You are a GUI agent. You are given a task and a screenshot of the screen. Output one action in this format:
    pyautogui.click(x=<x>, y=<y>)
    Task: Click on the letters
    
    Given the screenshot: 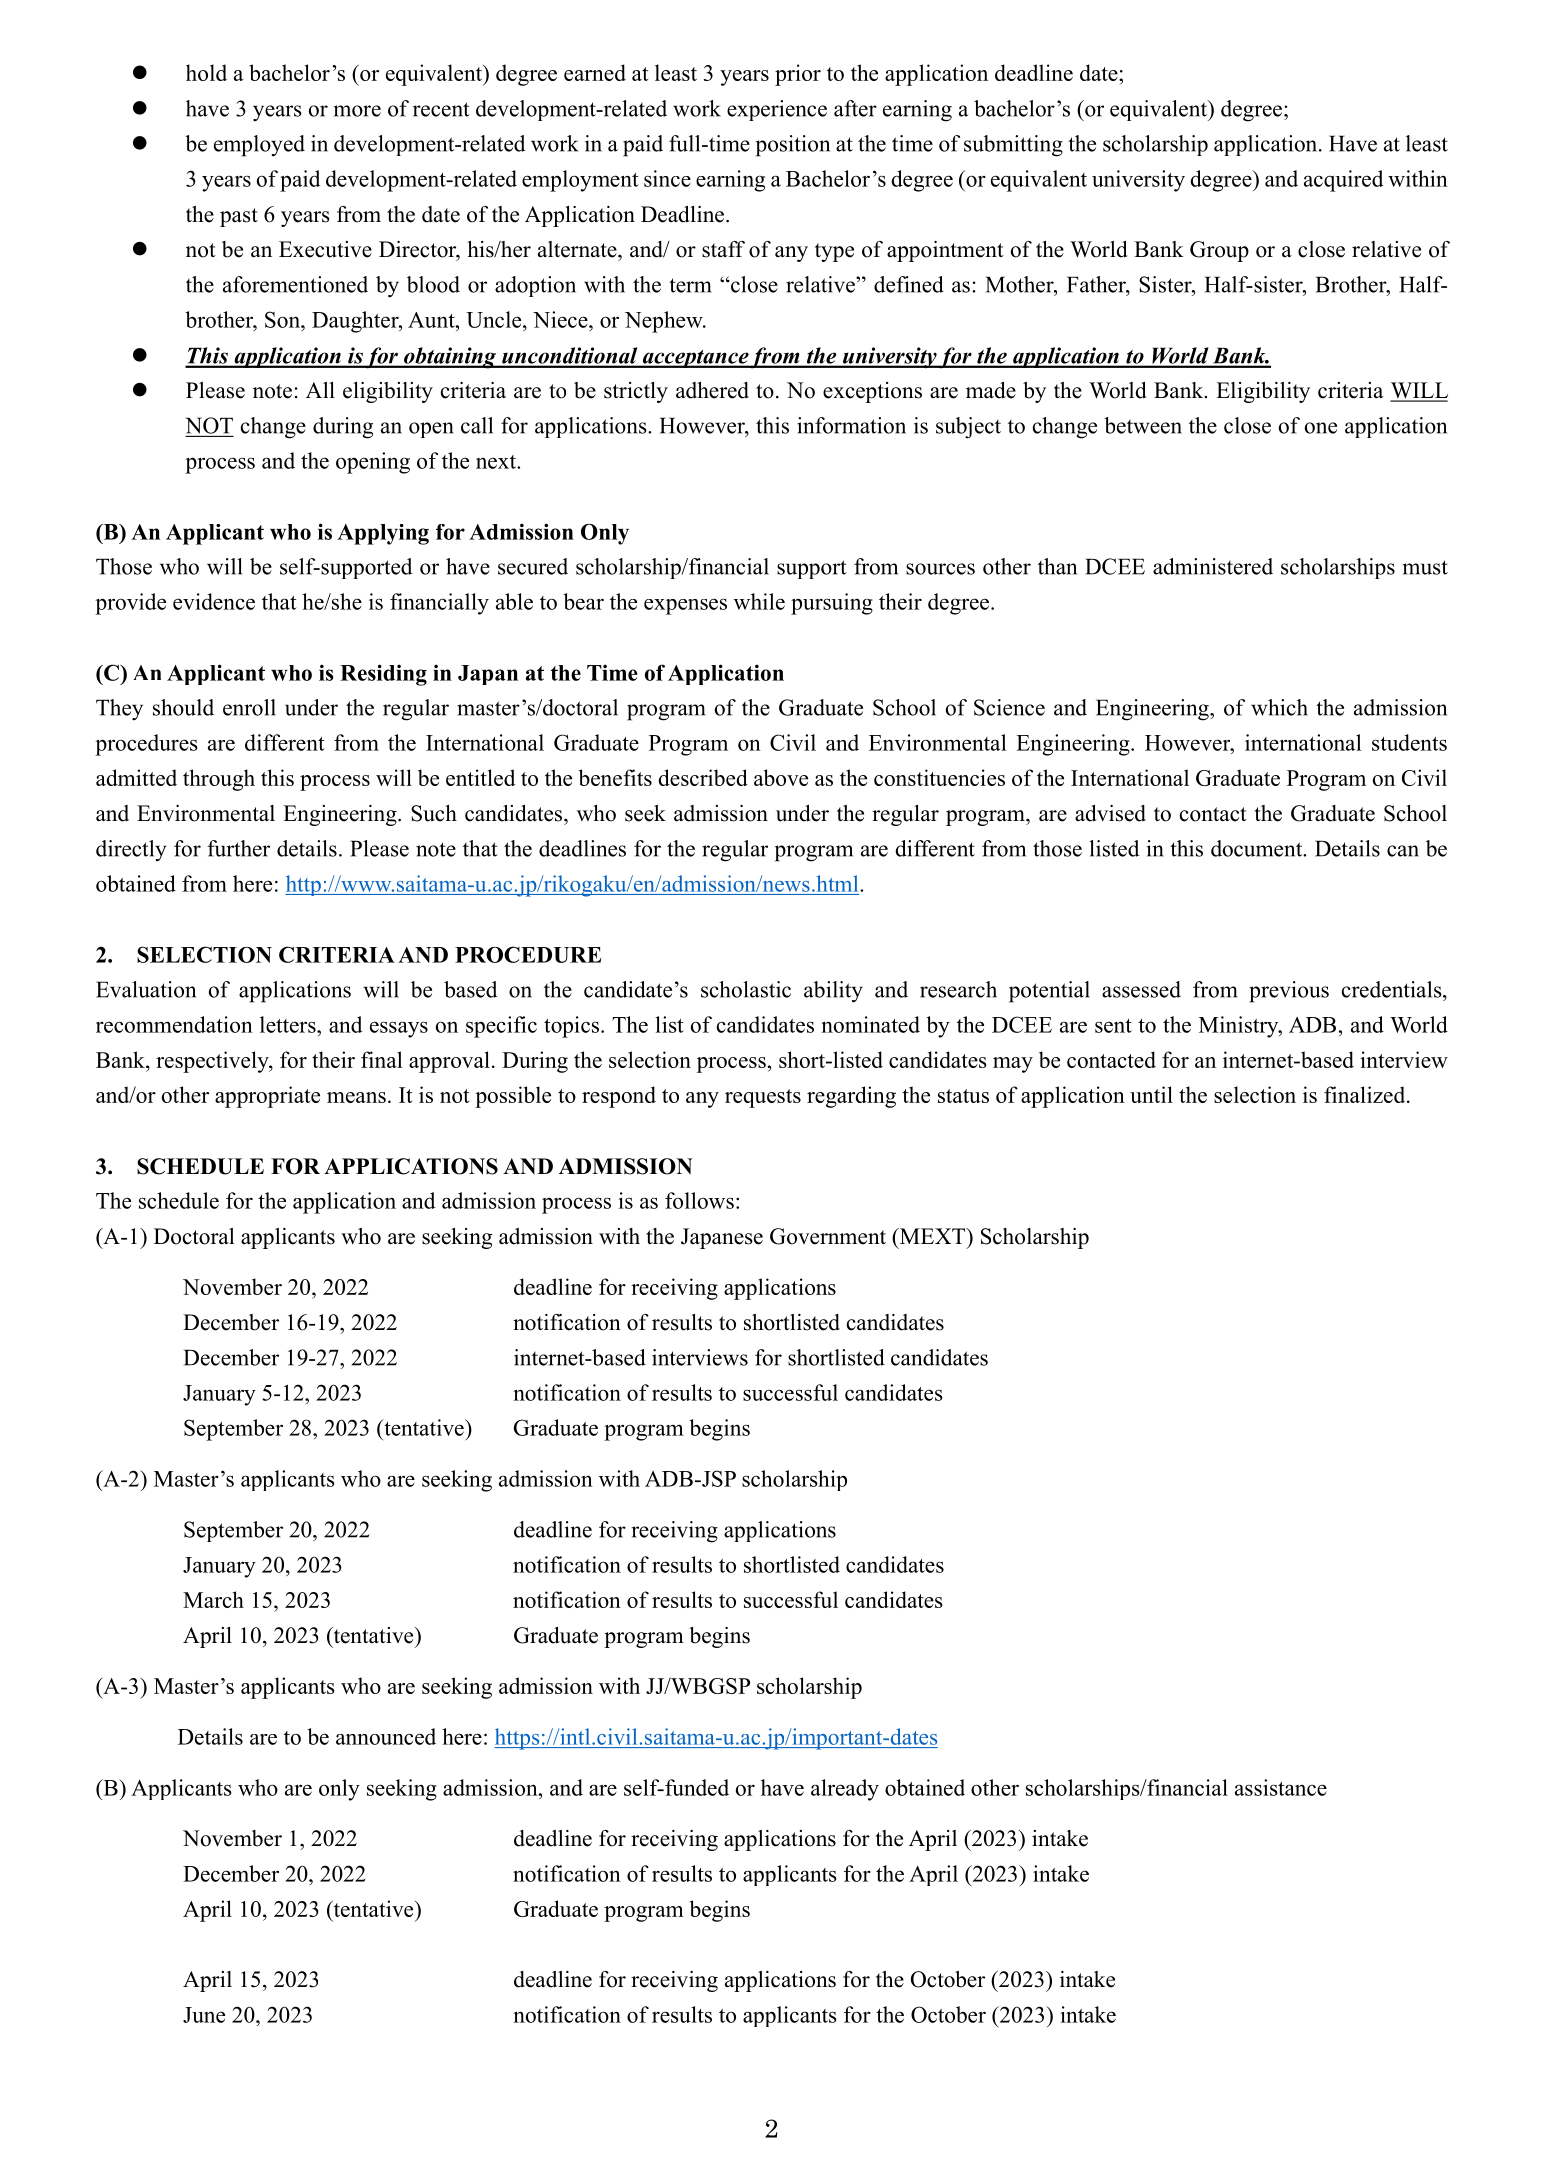 What is the action you would take?
    pyautogui.click(x=289, y=1024)
